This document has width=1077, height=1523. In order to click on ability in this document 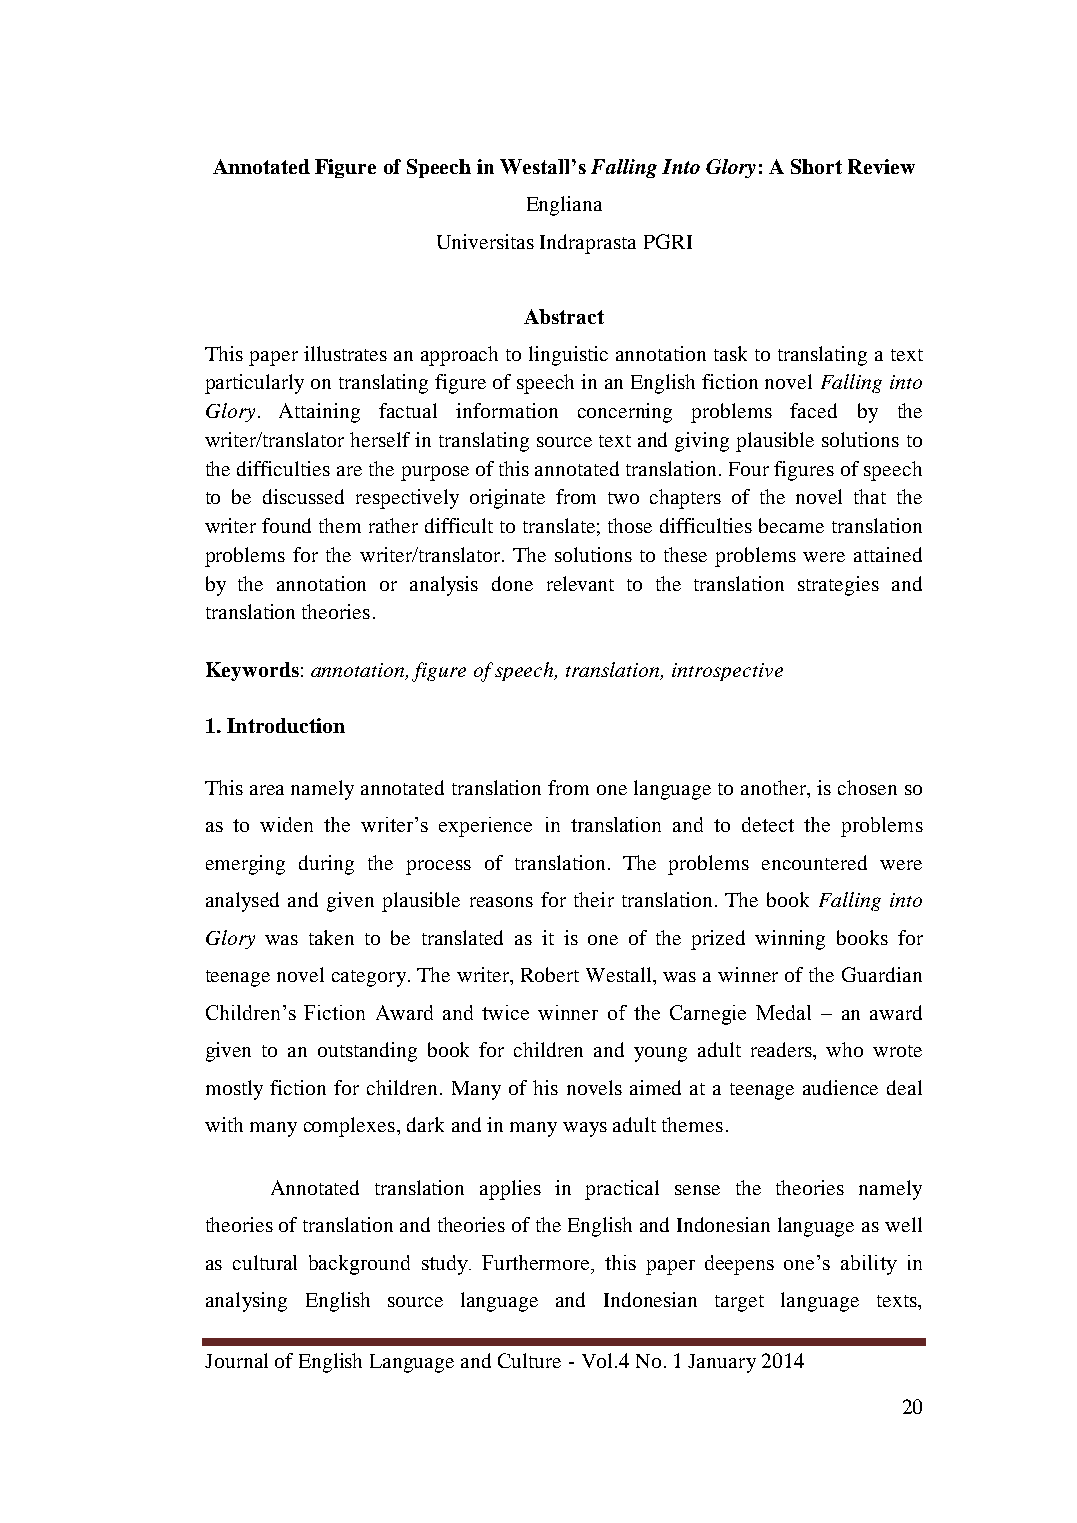, I will do `click(869, 1265)`.
